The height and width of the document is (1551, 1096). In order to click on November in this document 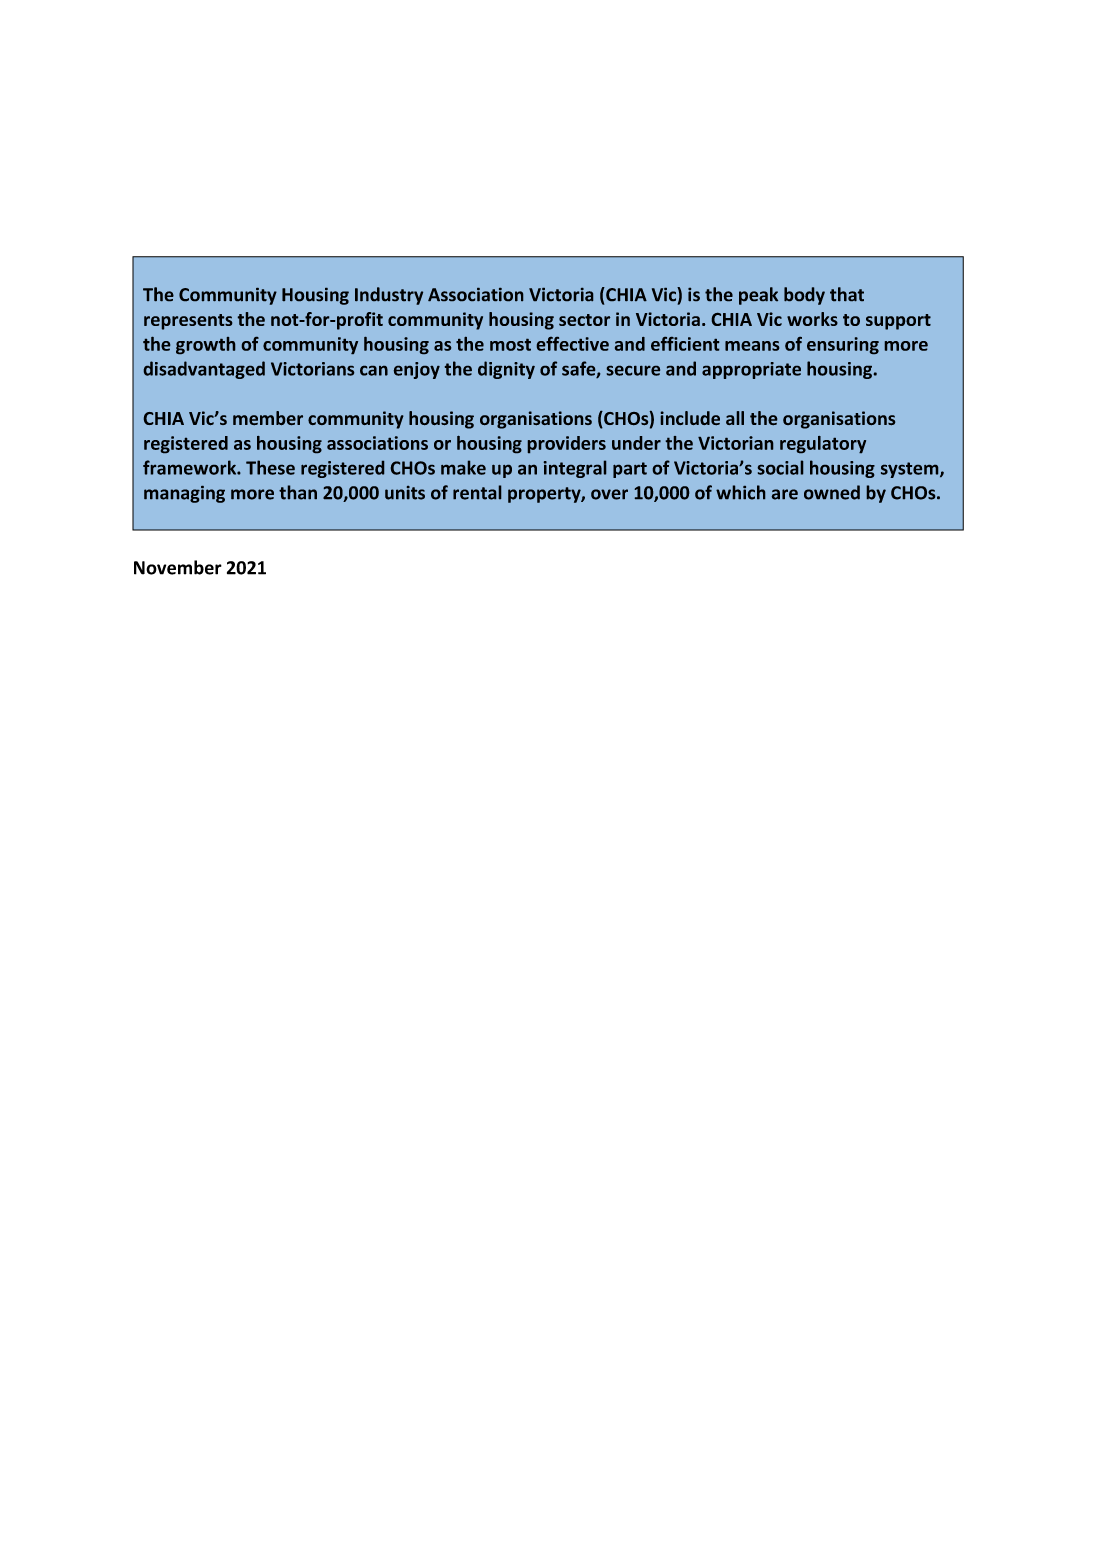, I will do `click(178, 567)`.
